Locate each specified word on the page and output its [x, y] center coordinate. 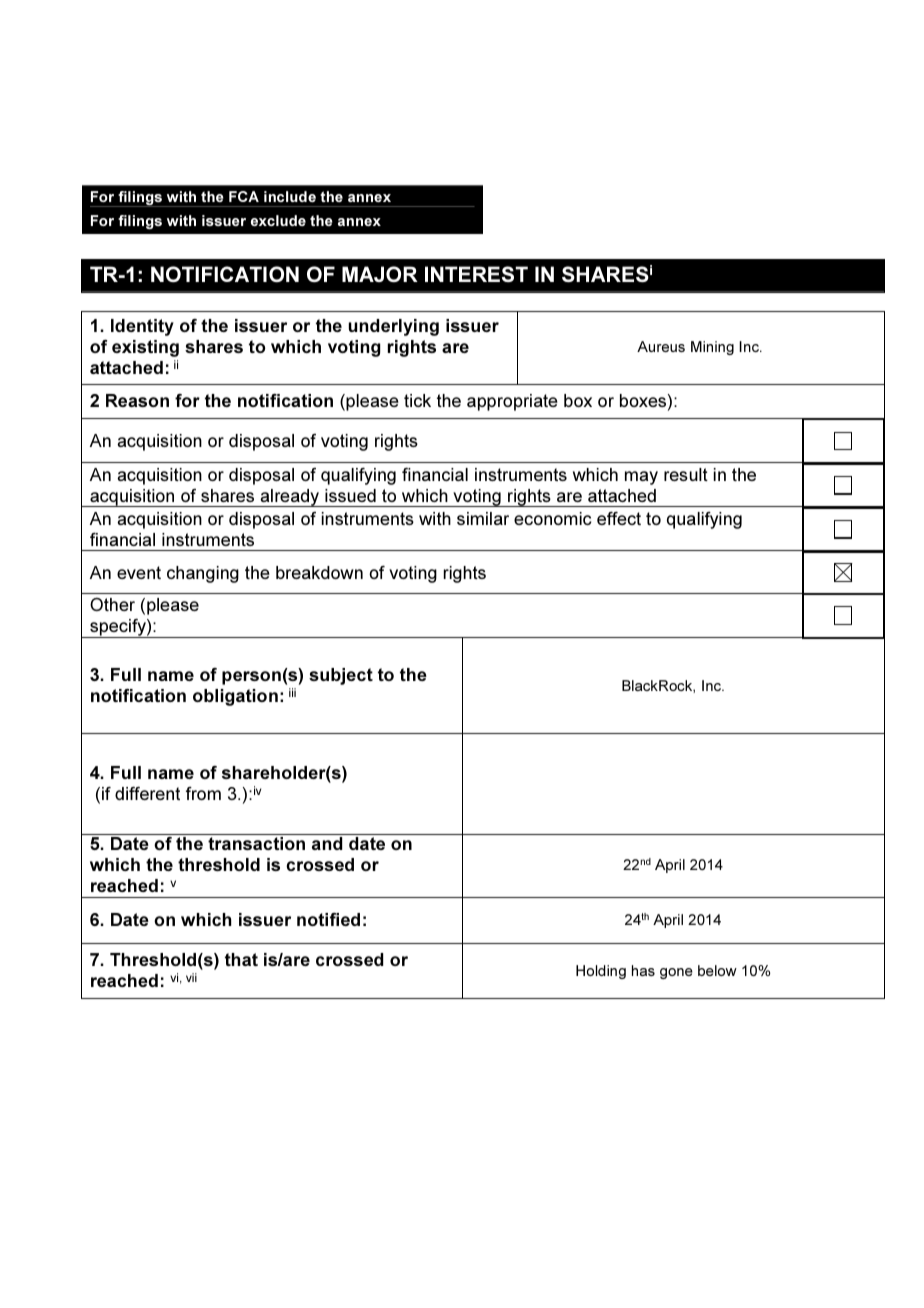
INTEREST [476, 274]
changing [203, 574]
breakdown [319, 572]
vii [191, 977]
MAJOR [380, 274]
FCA [244, 196]
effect [619, 518]
